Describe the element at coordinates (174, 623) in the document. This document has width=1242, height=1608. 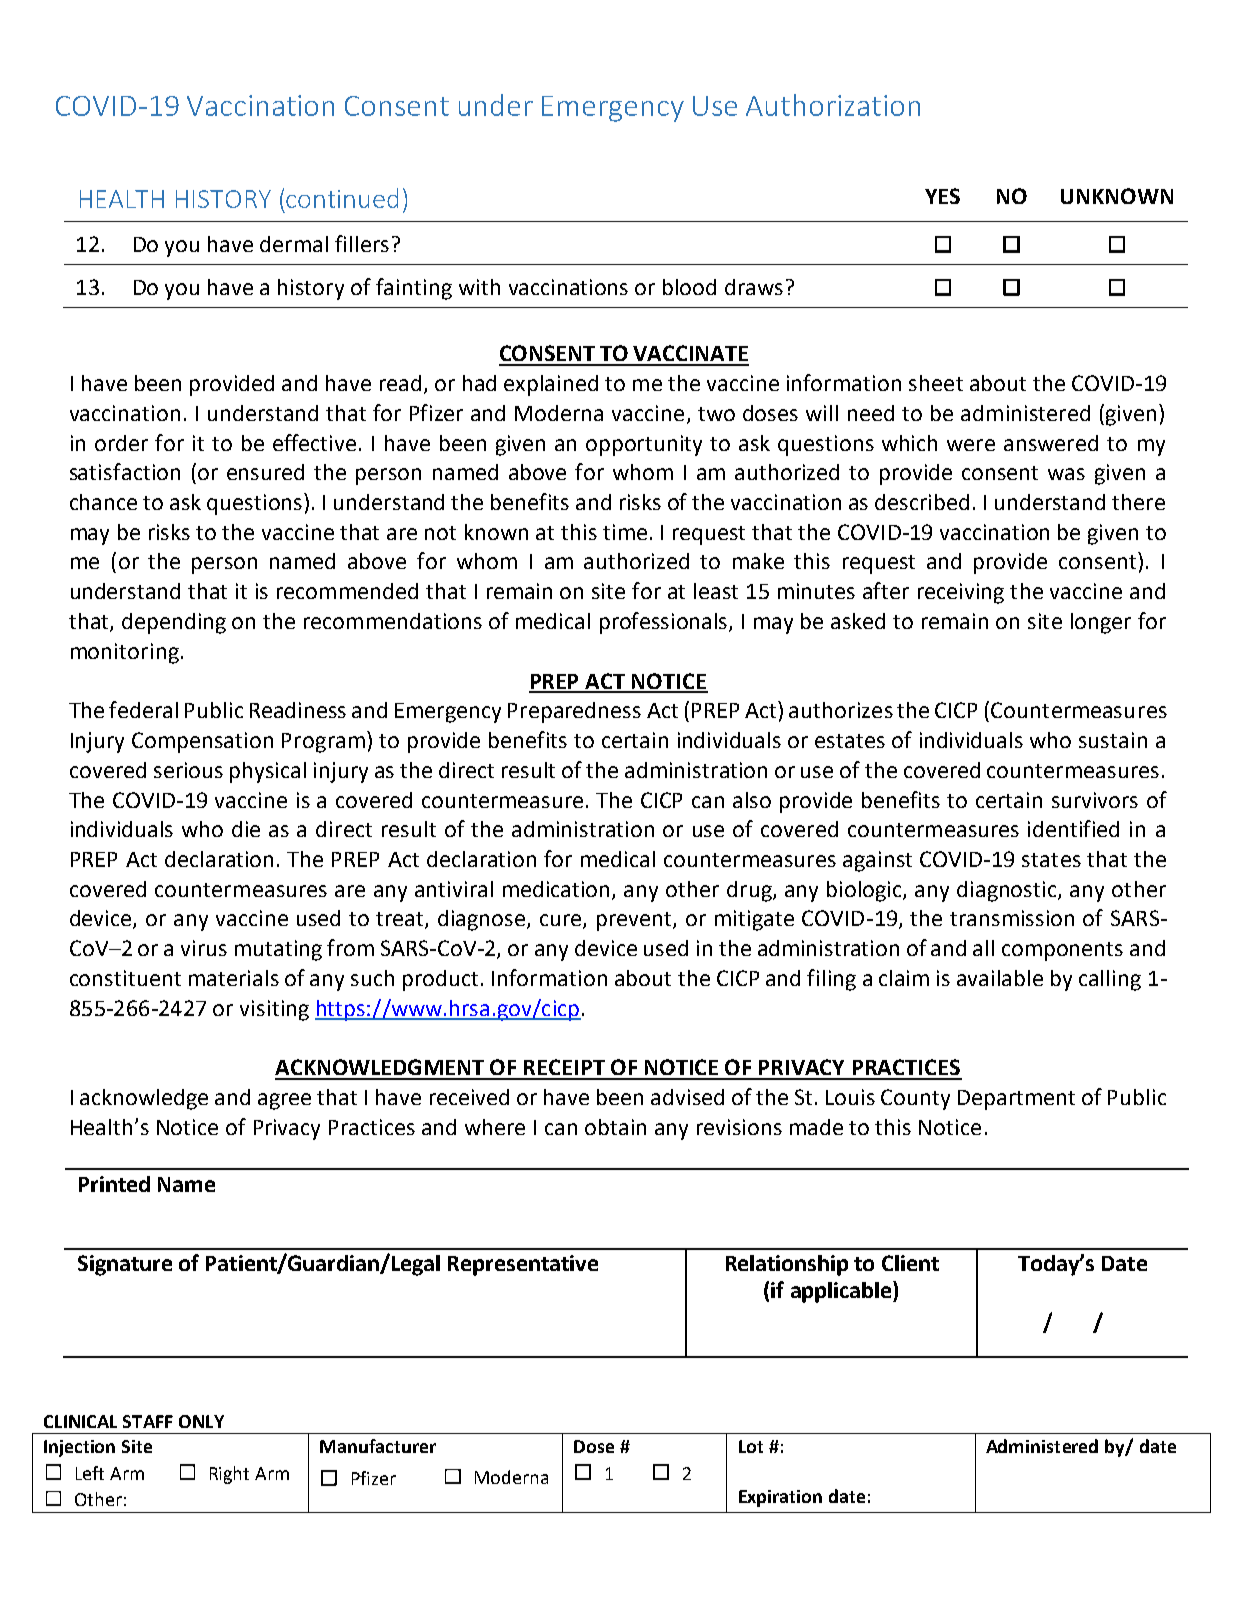
I see `depending` at that location.
